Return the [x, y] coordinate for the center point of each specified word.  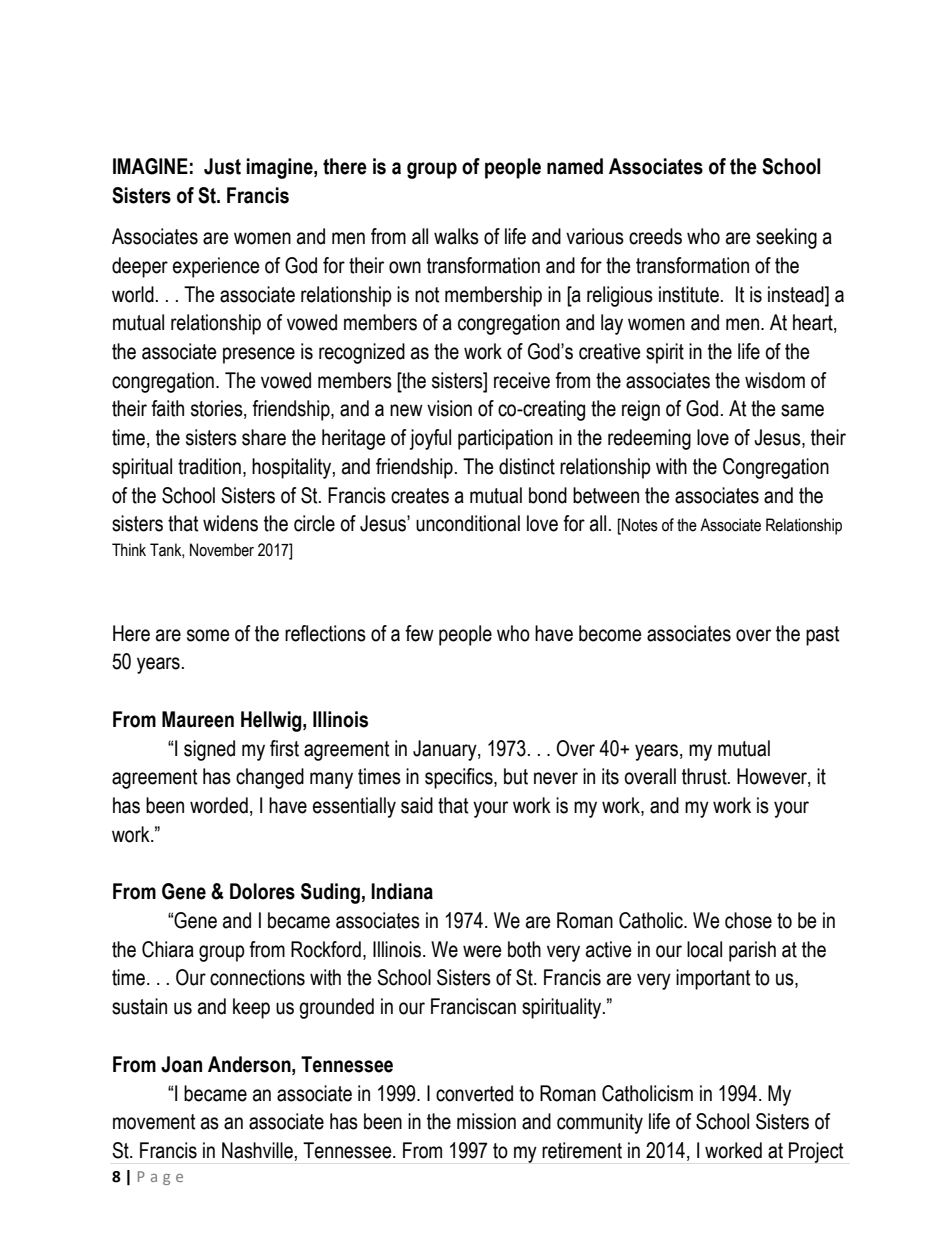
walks [456, 236]
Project [816, 1152]
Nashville [257, 1150]
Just [222, 166]
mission [486, 1121]
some [208, 635]
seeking [786, 238]
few [419, 633]
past [822, 636]
